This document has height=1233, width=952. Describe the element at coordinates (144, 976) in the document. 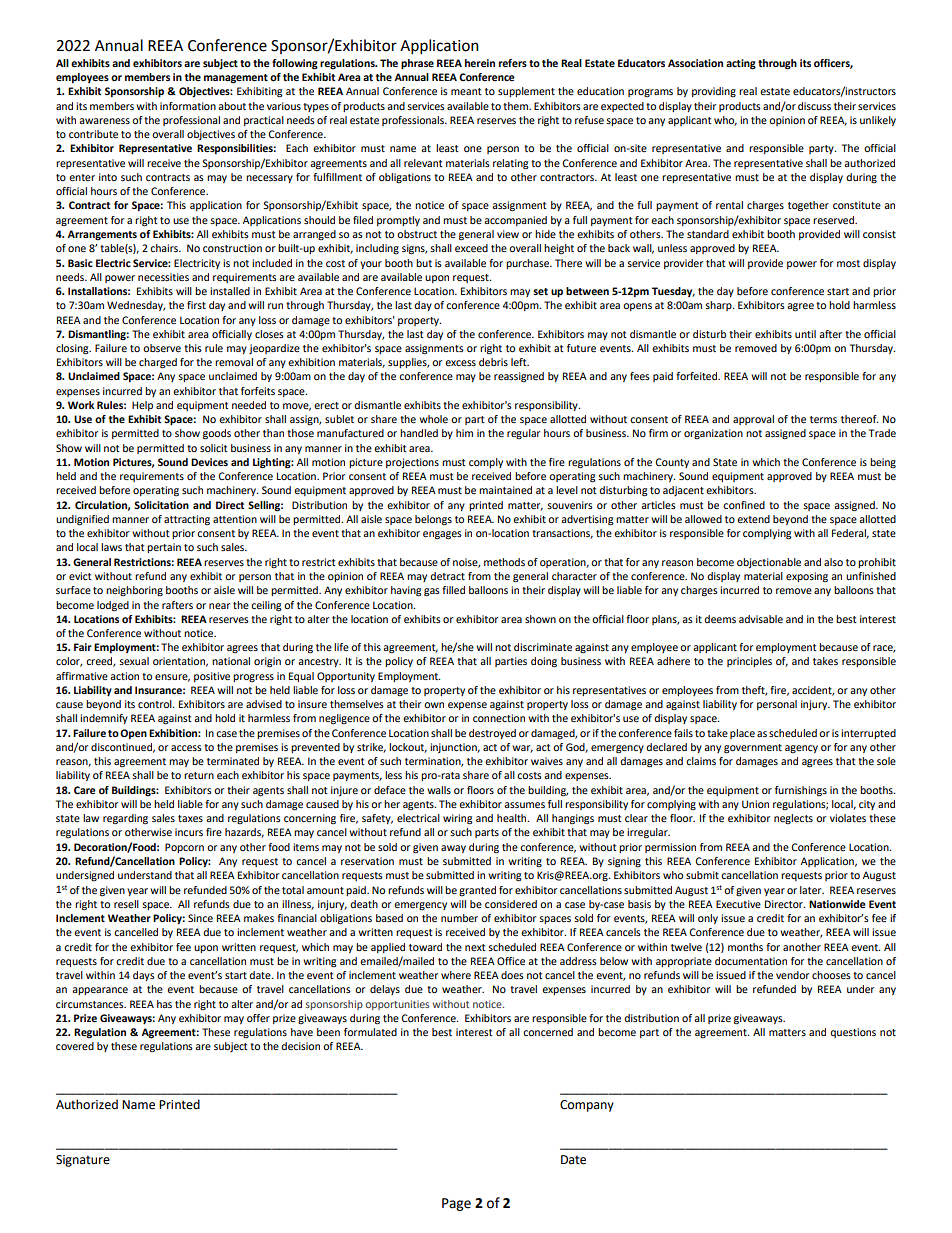

I see `days` at that location.
